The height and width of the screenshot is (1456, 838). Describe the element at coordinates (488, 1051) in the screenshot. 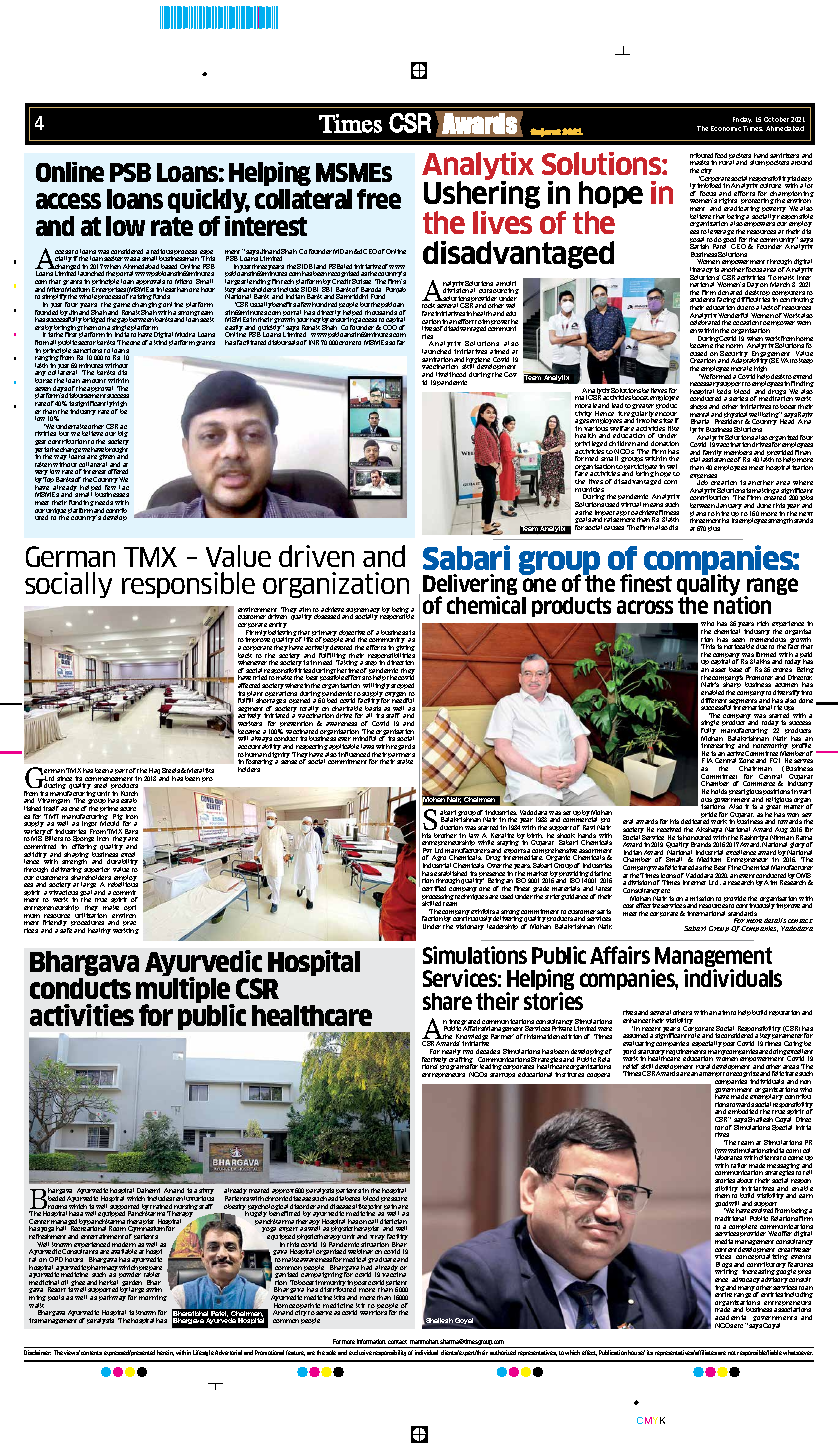

I see `decades` at that location.
